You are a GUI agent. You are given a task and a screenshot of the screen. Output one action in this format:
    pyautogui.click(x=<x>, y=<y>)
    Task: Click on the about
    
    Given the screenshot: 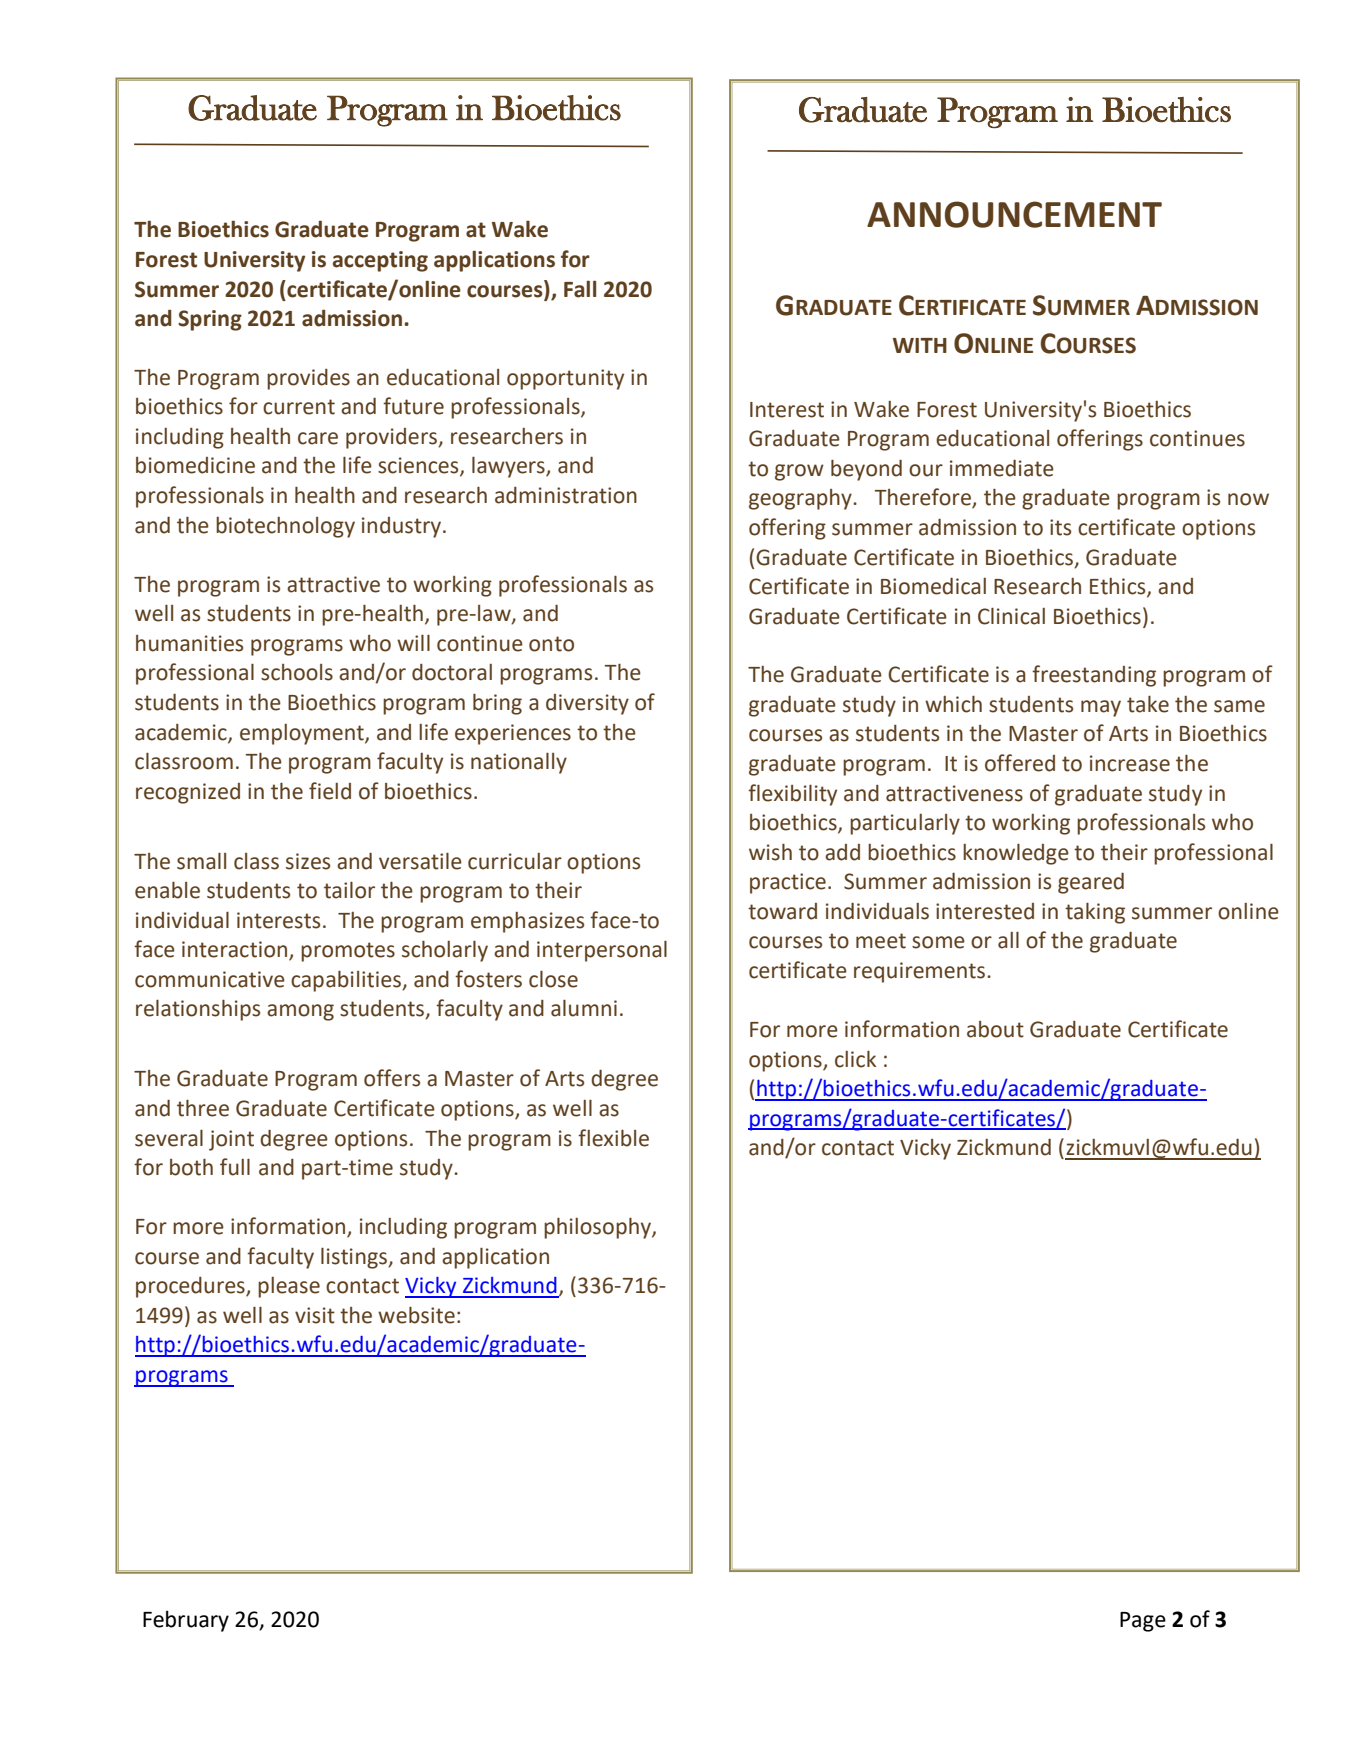 What is the action you would take?
    pyautogui.click(x=995, y=1029)
